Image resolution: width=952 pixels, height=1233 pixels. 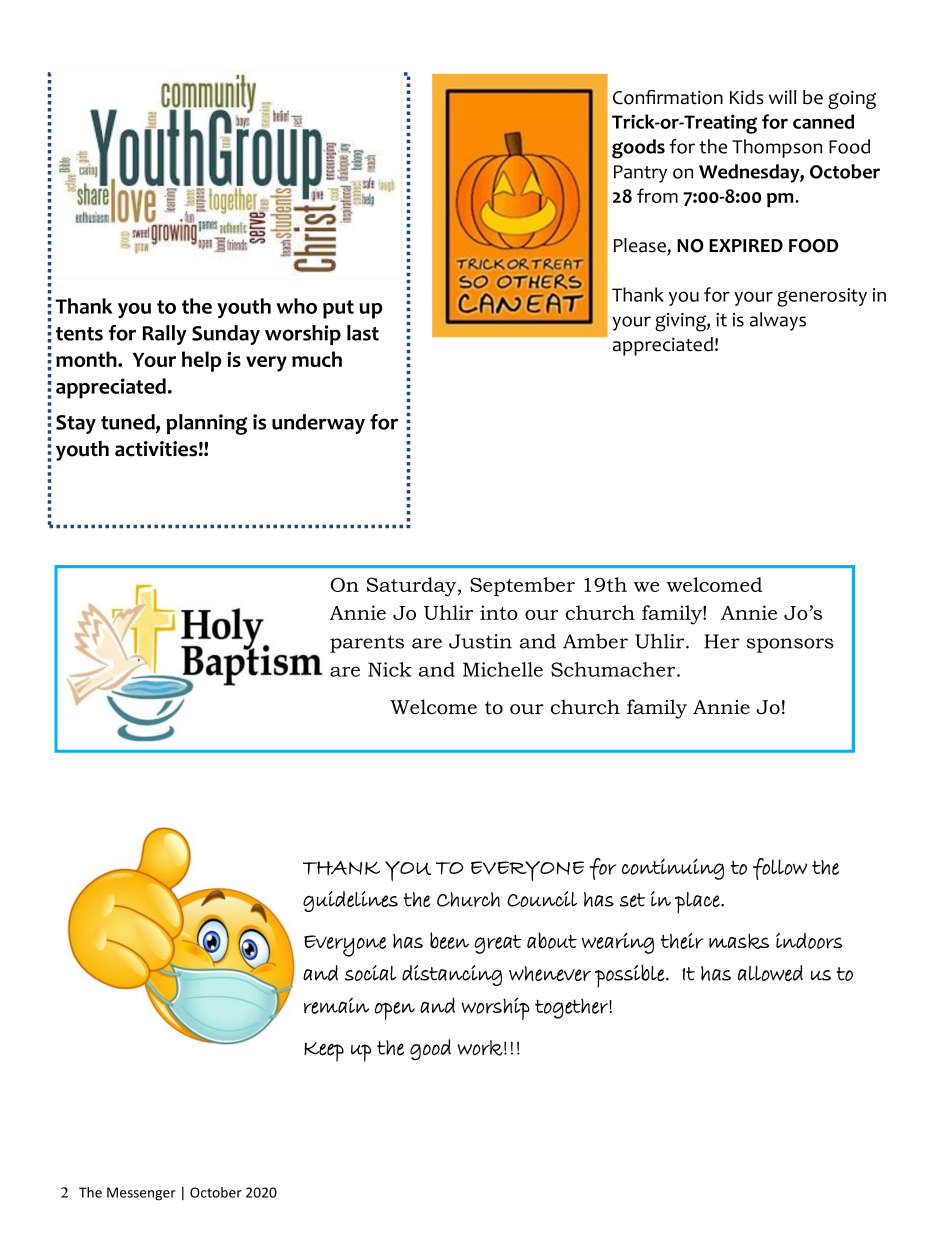 What do you see at coordinates (790, 645) in the screenshot?
I see `sponsors` at bounding box center [790, 645].
